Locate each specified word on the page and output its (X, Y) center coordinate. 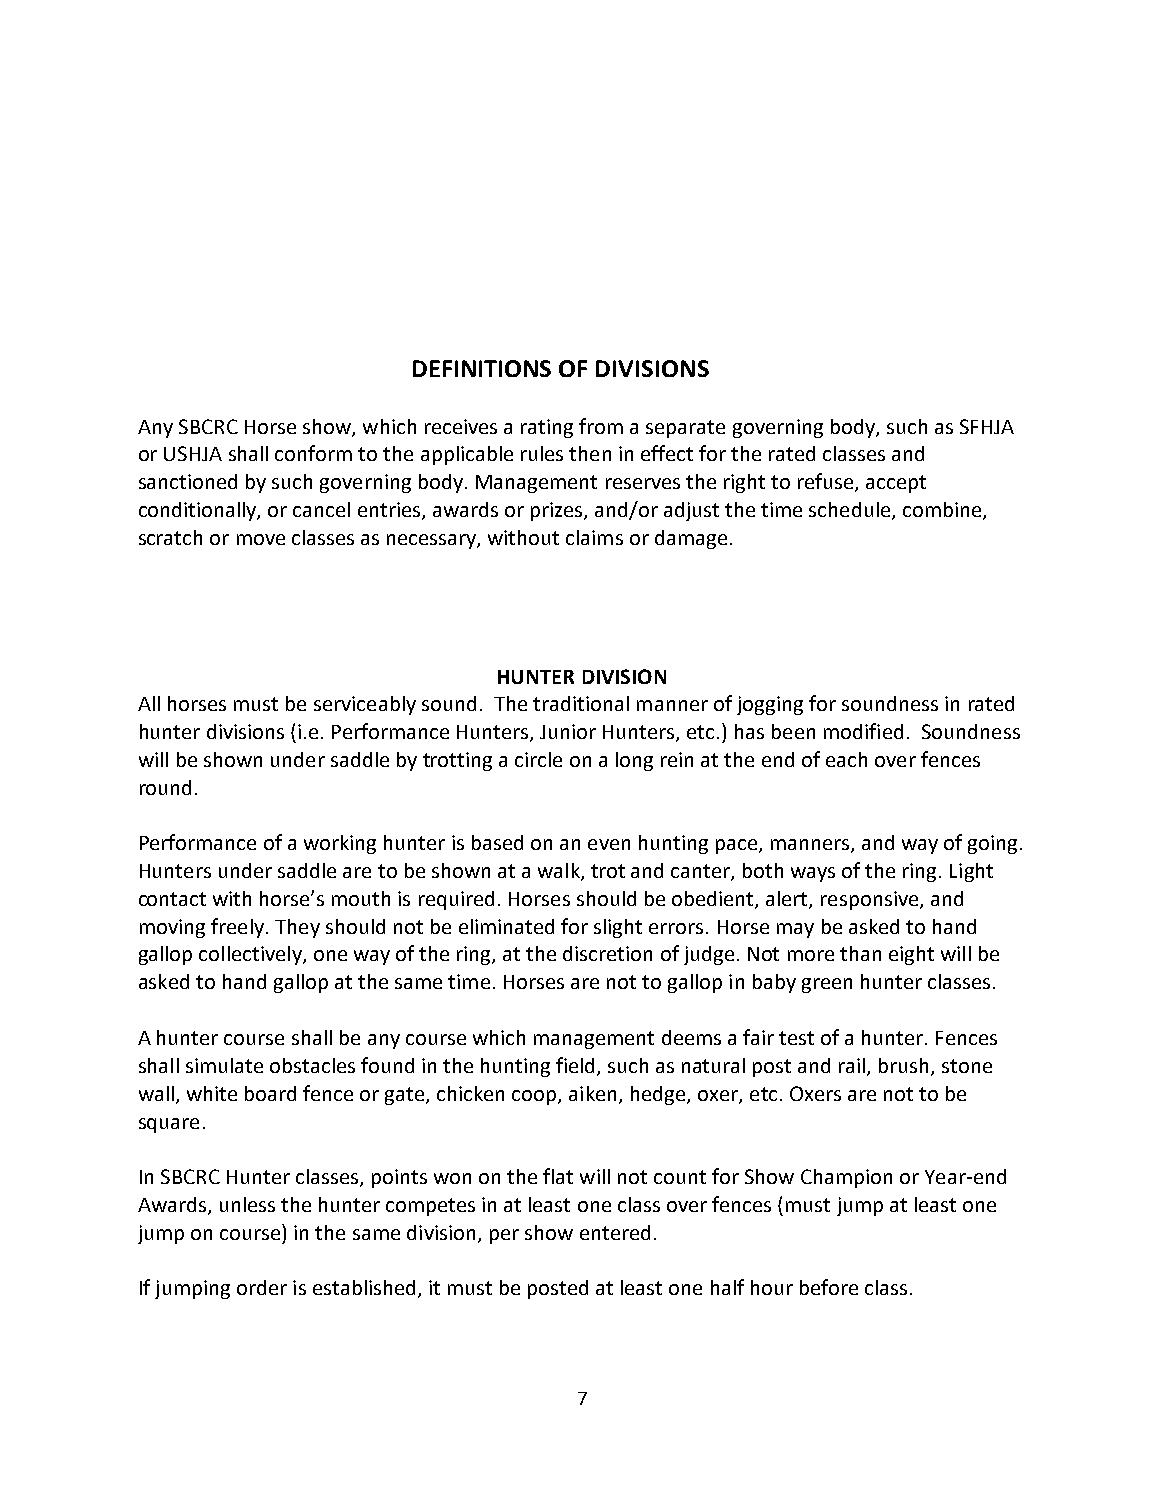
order (262, 1287)
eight (911, 955)
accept (896, 484)
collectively (251, 955)
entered (615, 1232)
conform (313, 453)
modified (863, 731)
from (601, 426)
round (165, 787)
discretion (607, 953)
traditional (581, 703)
